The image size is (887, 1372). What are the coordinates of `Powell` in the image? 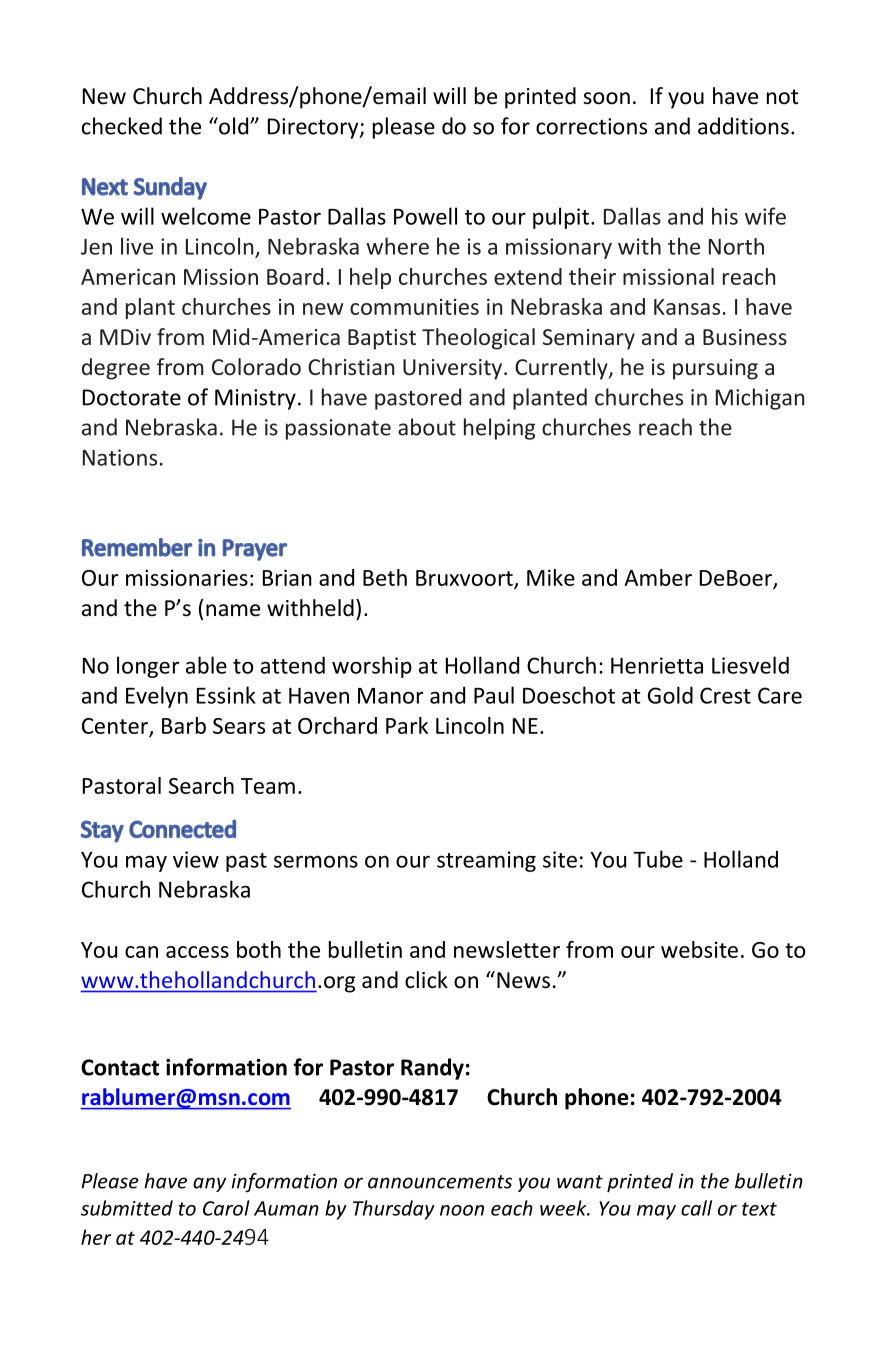 It's located at (425, 216).
